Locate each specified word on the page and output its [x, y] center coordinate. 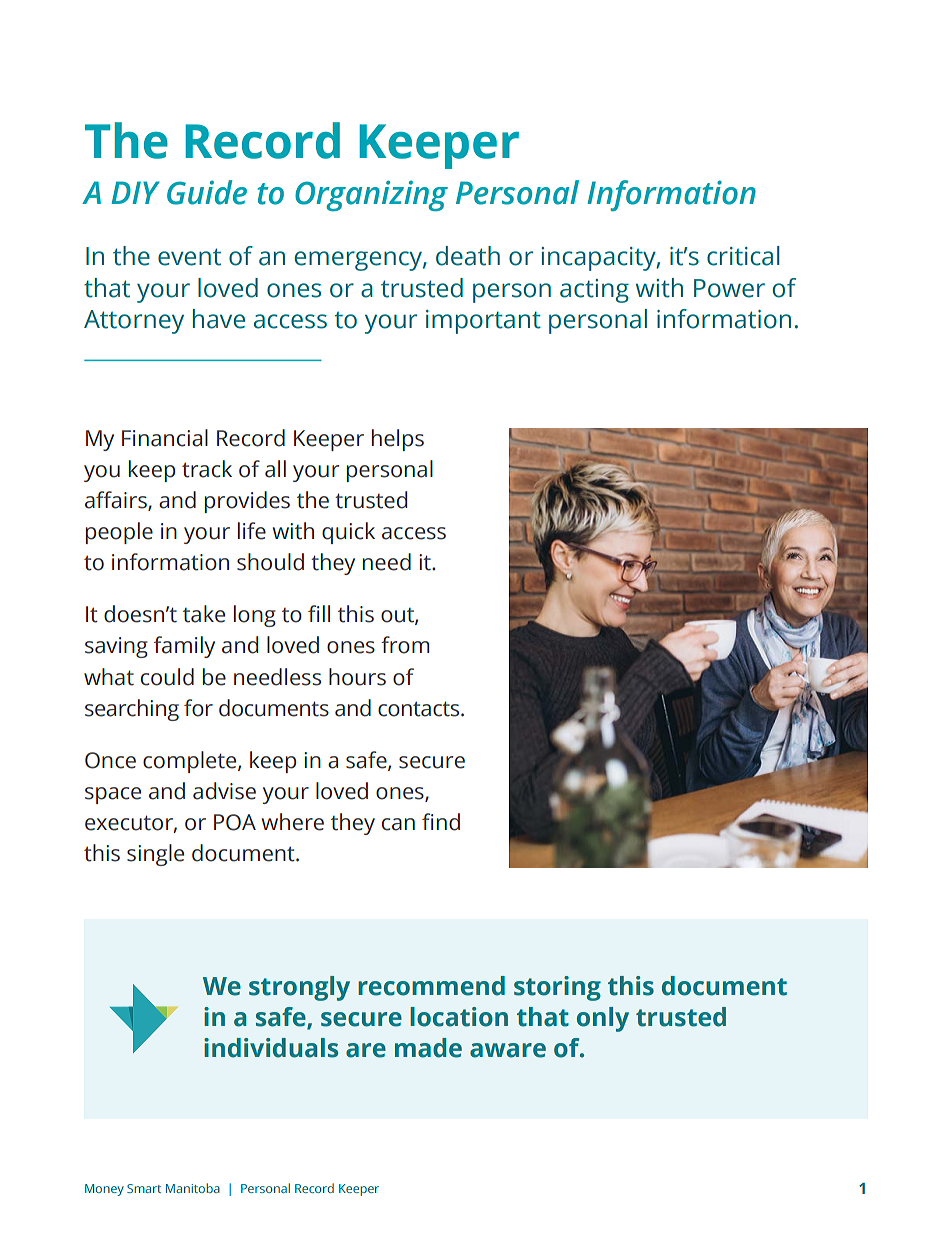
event [189, 257]
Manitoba [193, 1188]
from [405, 645]
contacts [420, 709]
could [167, 677]
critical [743, 256]
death [468, 256]
